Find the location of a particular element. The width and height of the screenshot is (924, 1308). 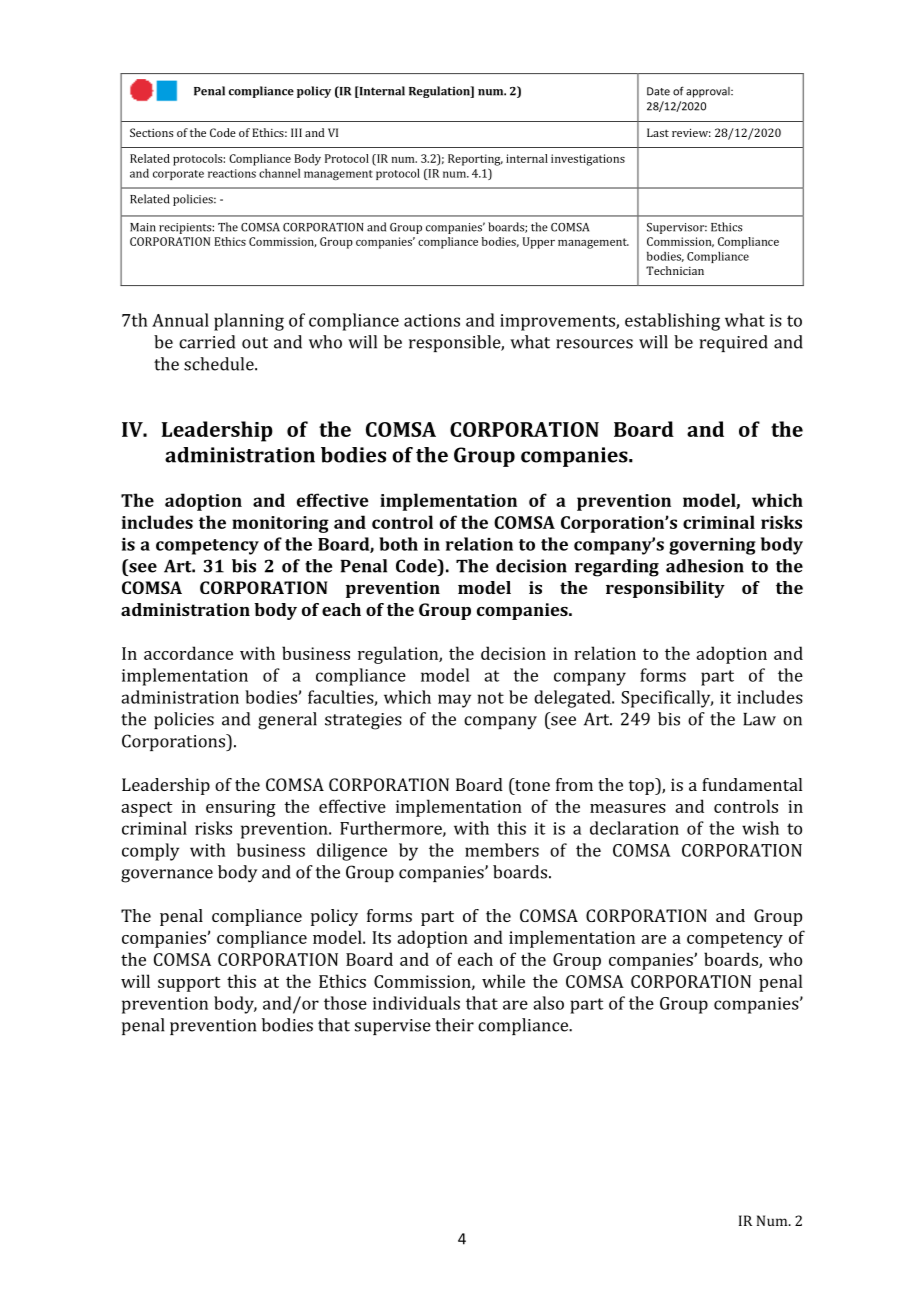

establishing is located at coordinates (672, 322).
